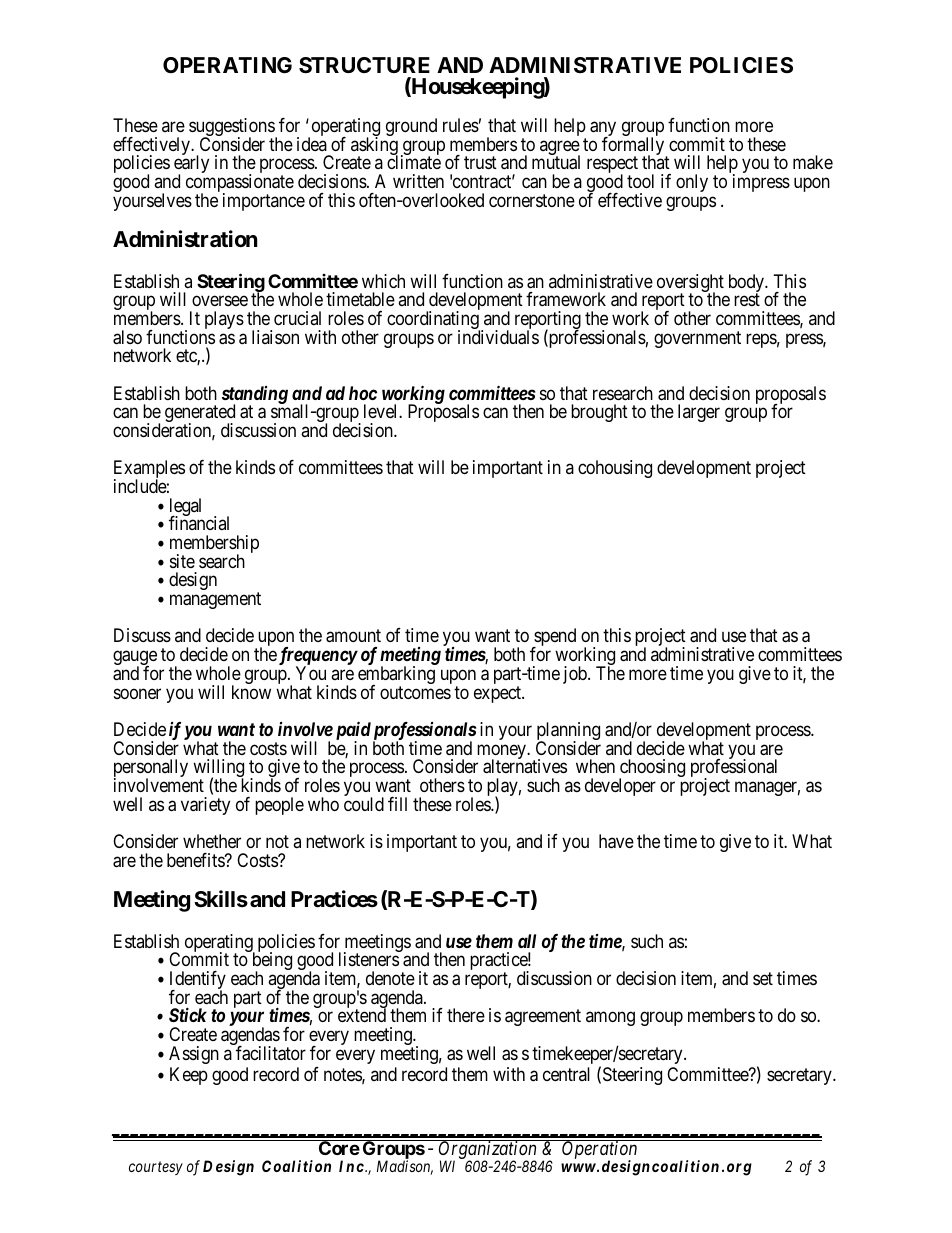  Describe the element at coordinates (692, 183) in the screenshot. I see `only` at that location.
